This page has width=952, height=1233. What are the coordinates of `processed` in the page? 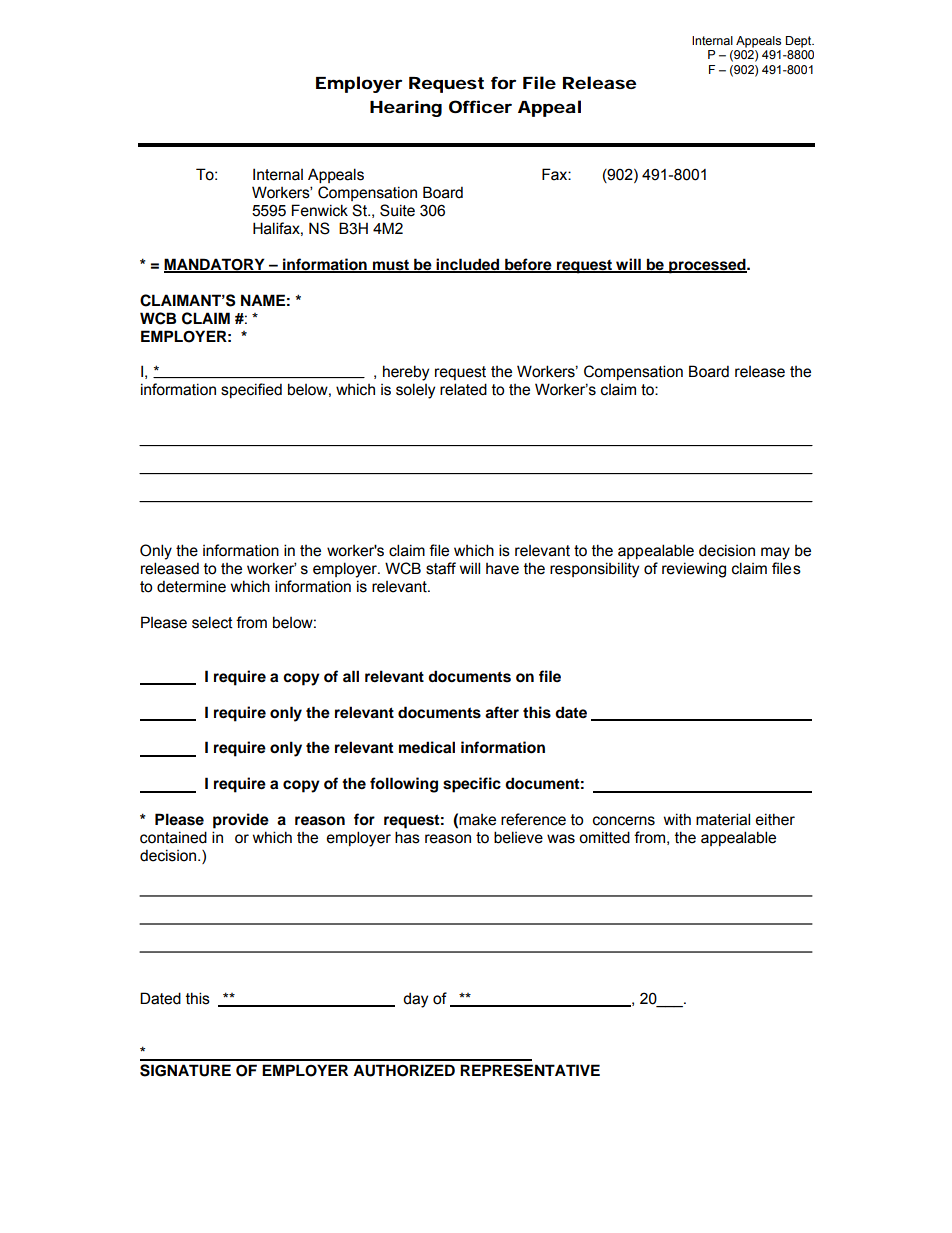 It's located at (707, 266).
